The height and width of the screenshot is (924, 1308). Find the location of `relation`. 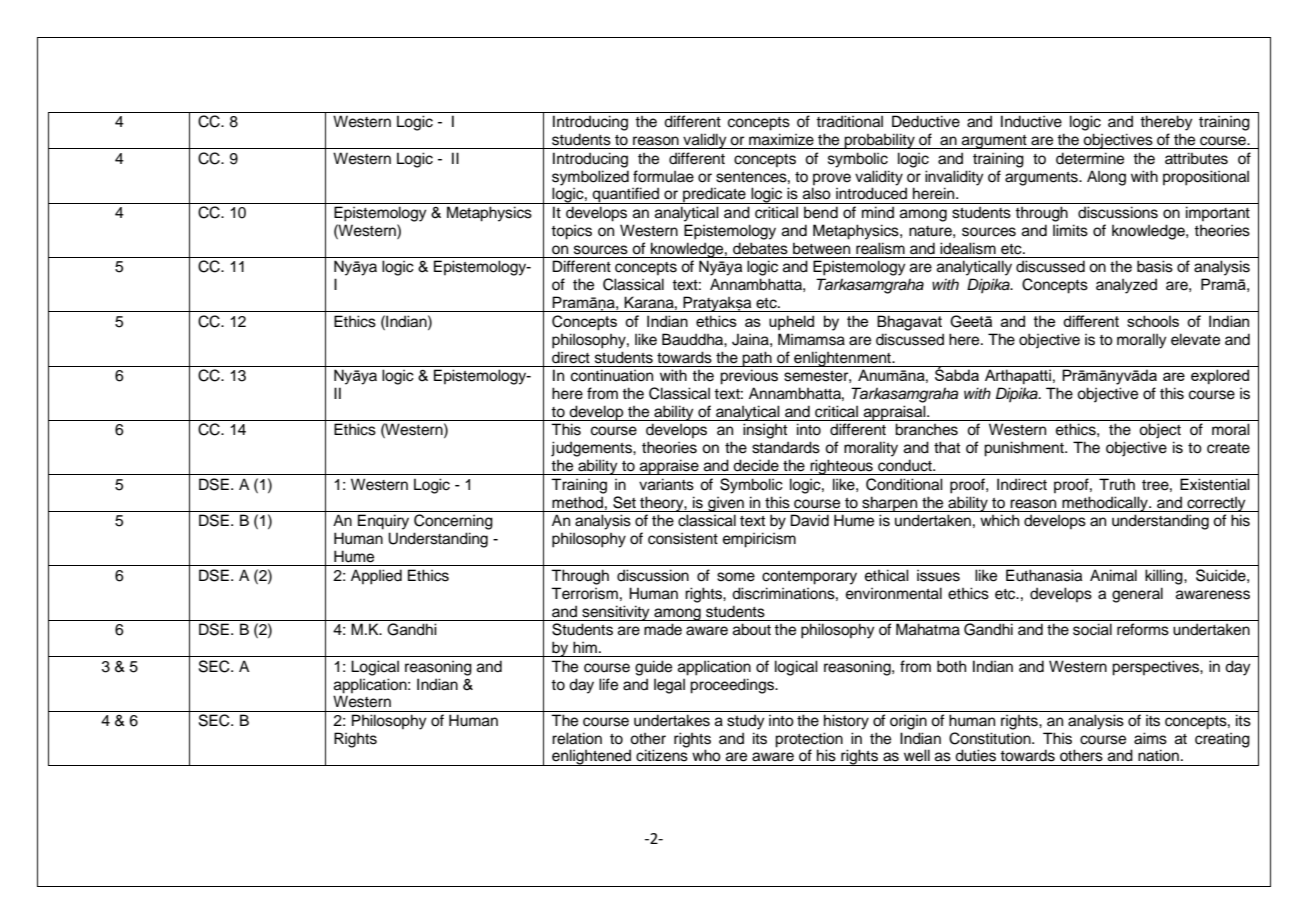

relation is located at coordinates (577, 738).
